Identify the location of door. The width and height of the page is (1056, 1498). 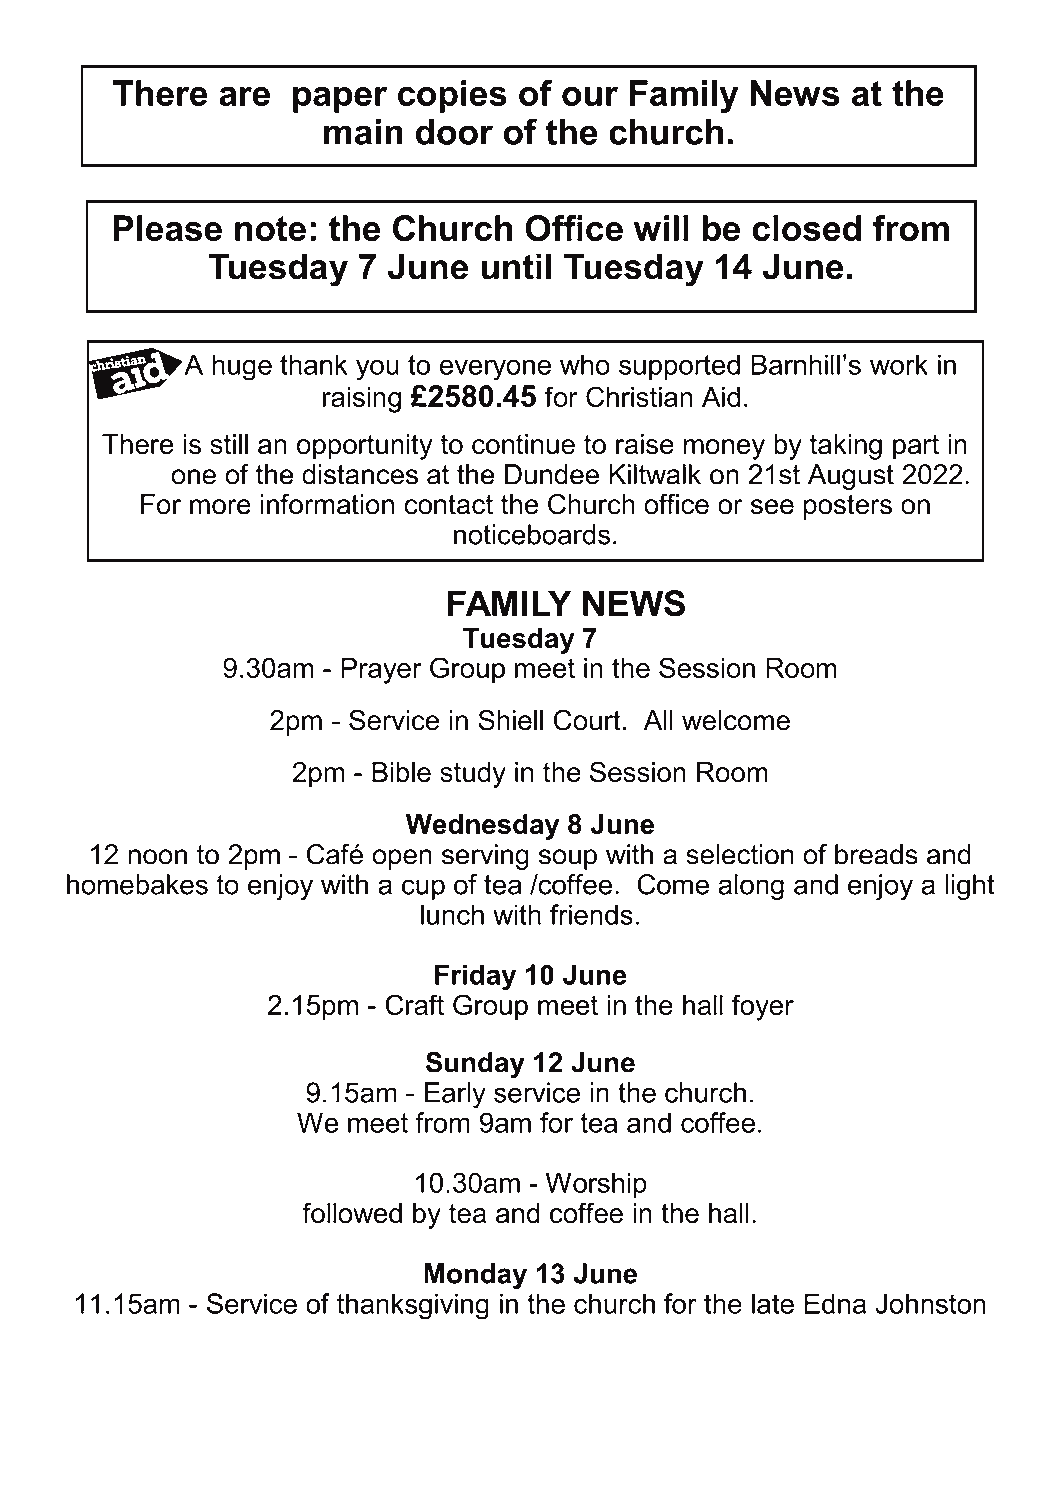
(454, 132).
